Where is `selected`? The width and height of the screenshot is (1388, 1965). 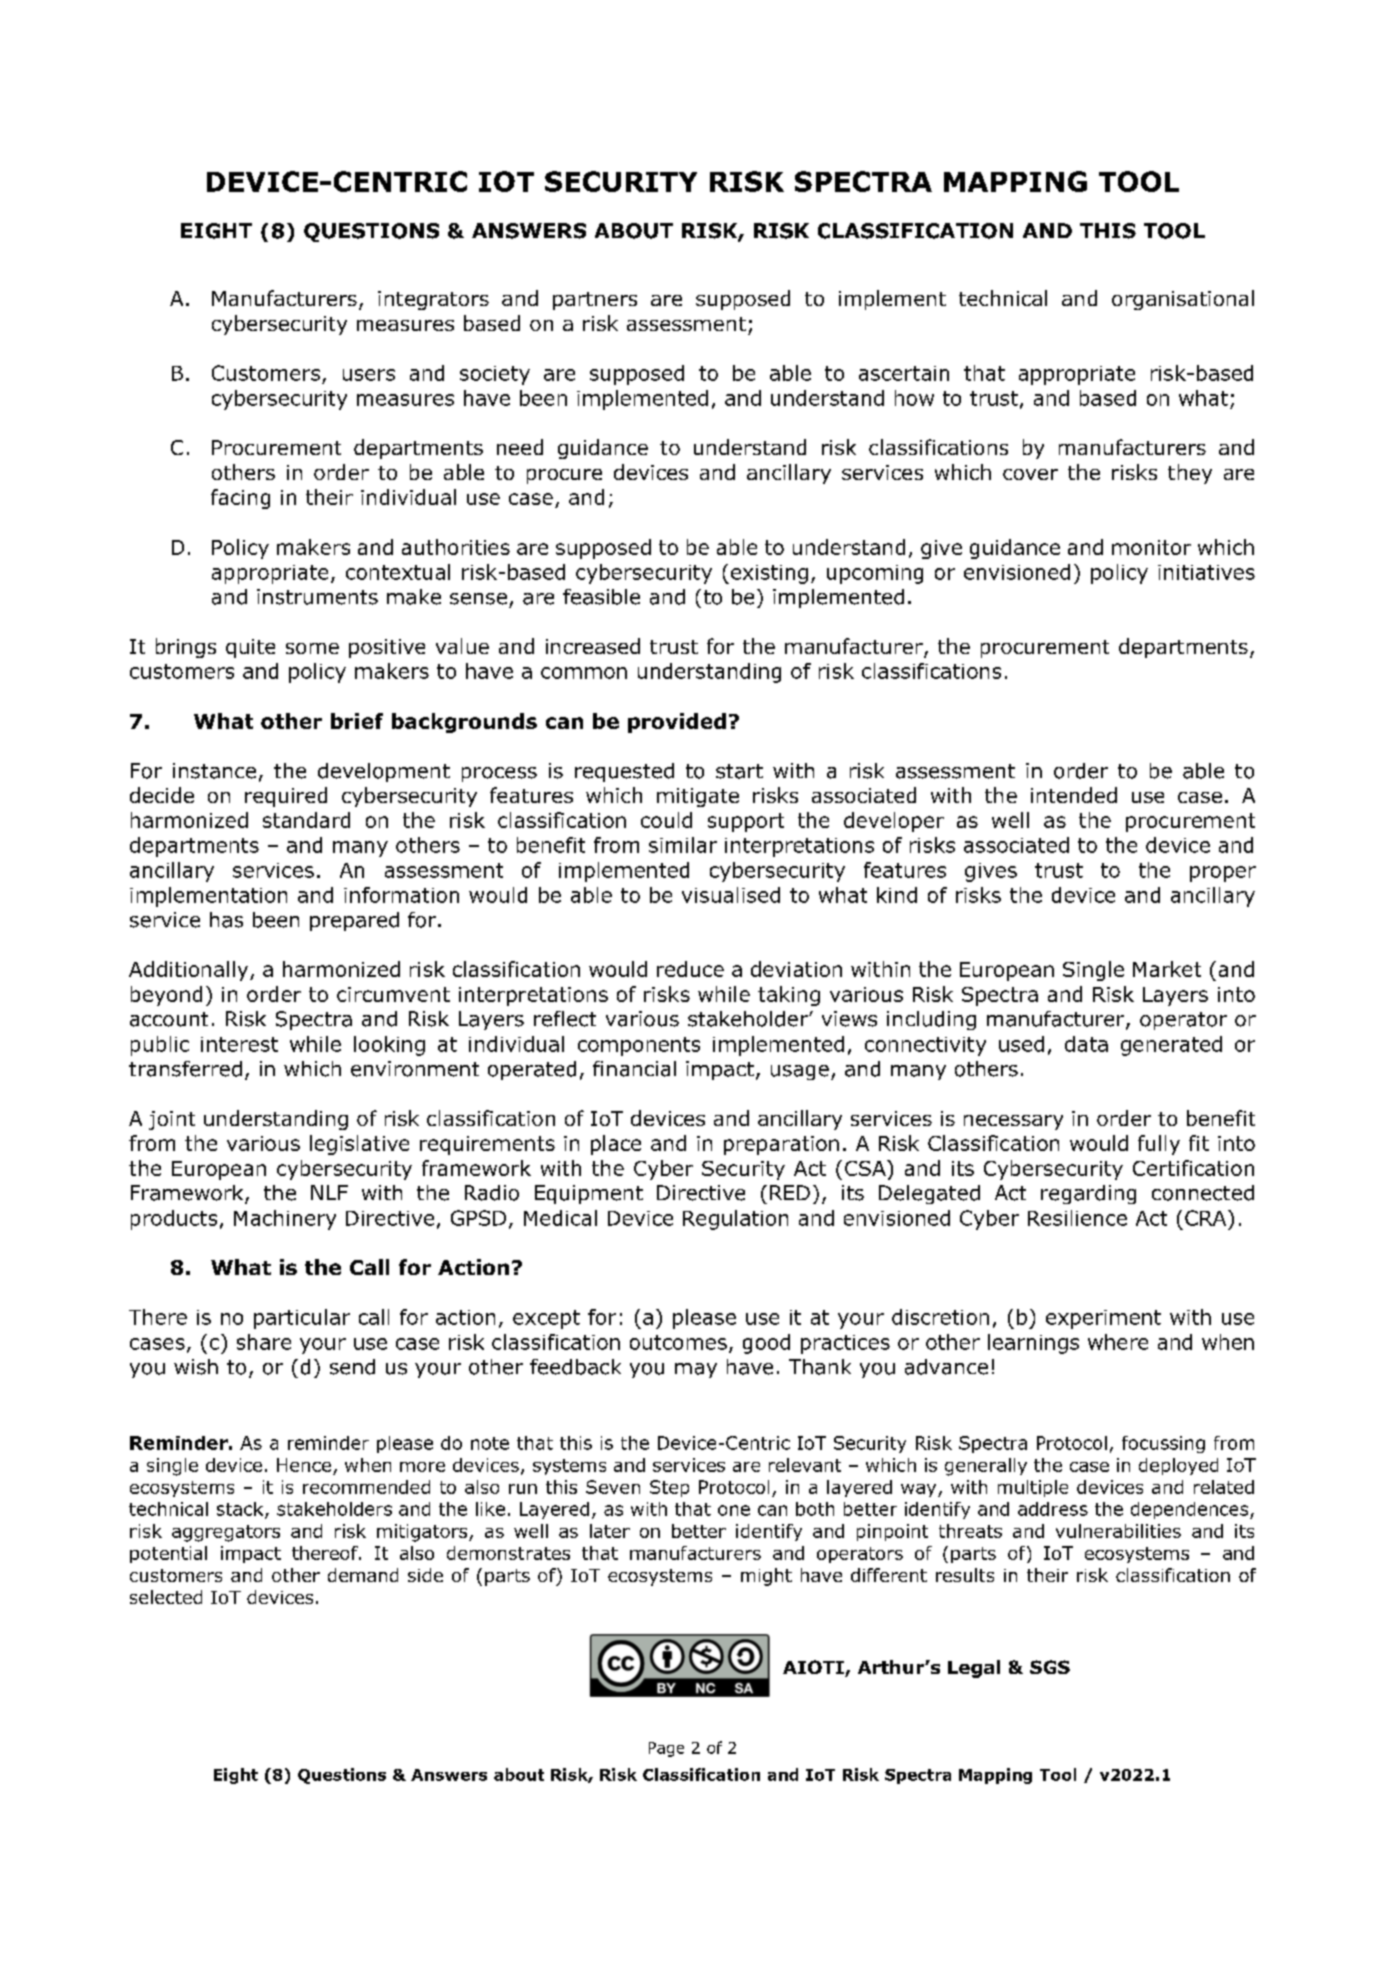
selected is located at coordinates (166, 1597).
